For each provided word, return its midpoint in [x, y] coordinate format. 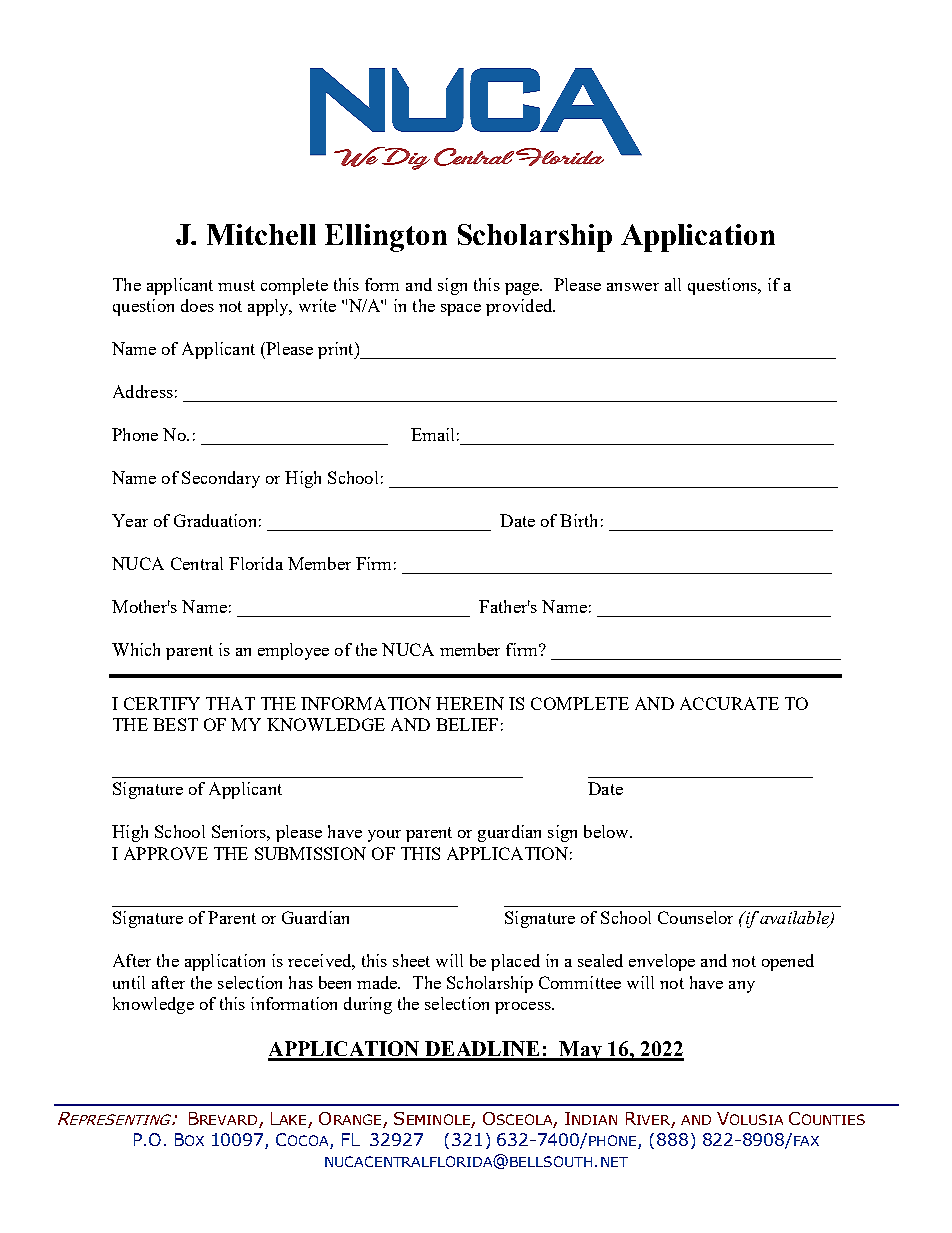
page [523, 289]
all [673, 284]
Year [130, 520]
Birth [578, 520]
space [461, 310]
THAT [230, 703]
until [129, 982]
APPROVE [166, 853]
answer [633, 287]
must [236, 285]
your [384, 836]
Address [143, 391]
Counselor [695, 917]
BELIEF [467, 724]
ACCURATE [729, 703]
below [607, 831]
